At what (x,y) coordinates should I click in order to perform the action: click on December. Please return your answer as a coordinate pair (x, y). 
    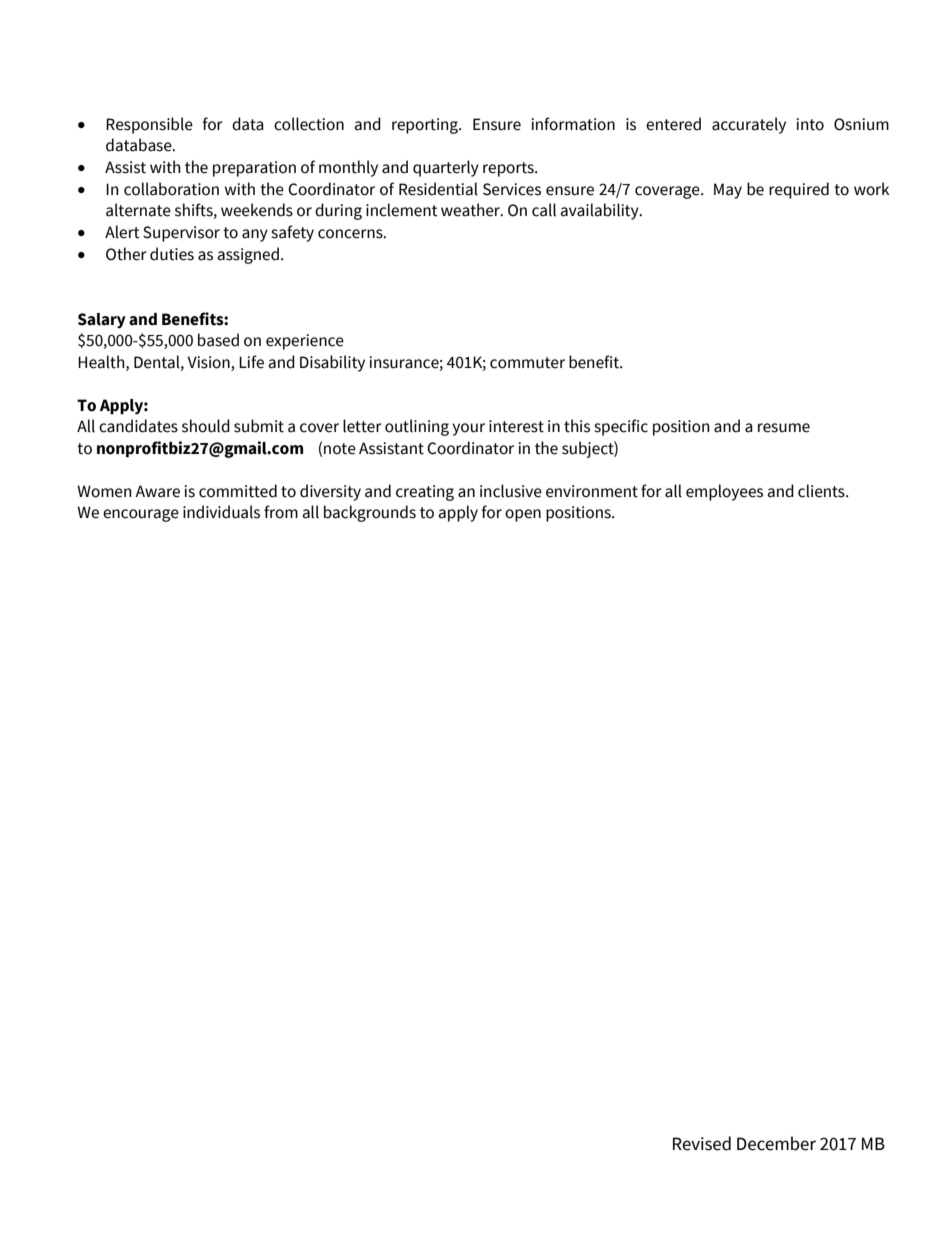
    Looking at the image, I should click on (776, 1143).
